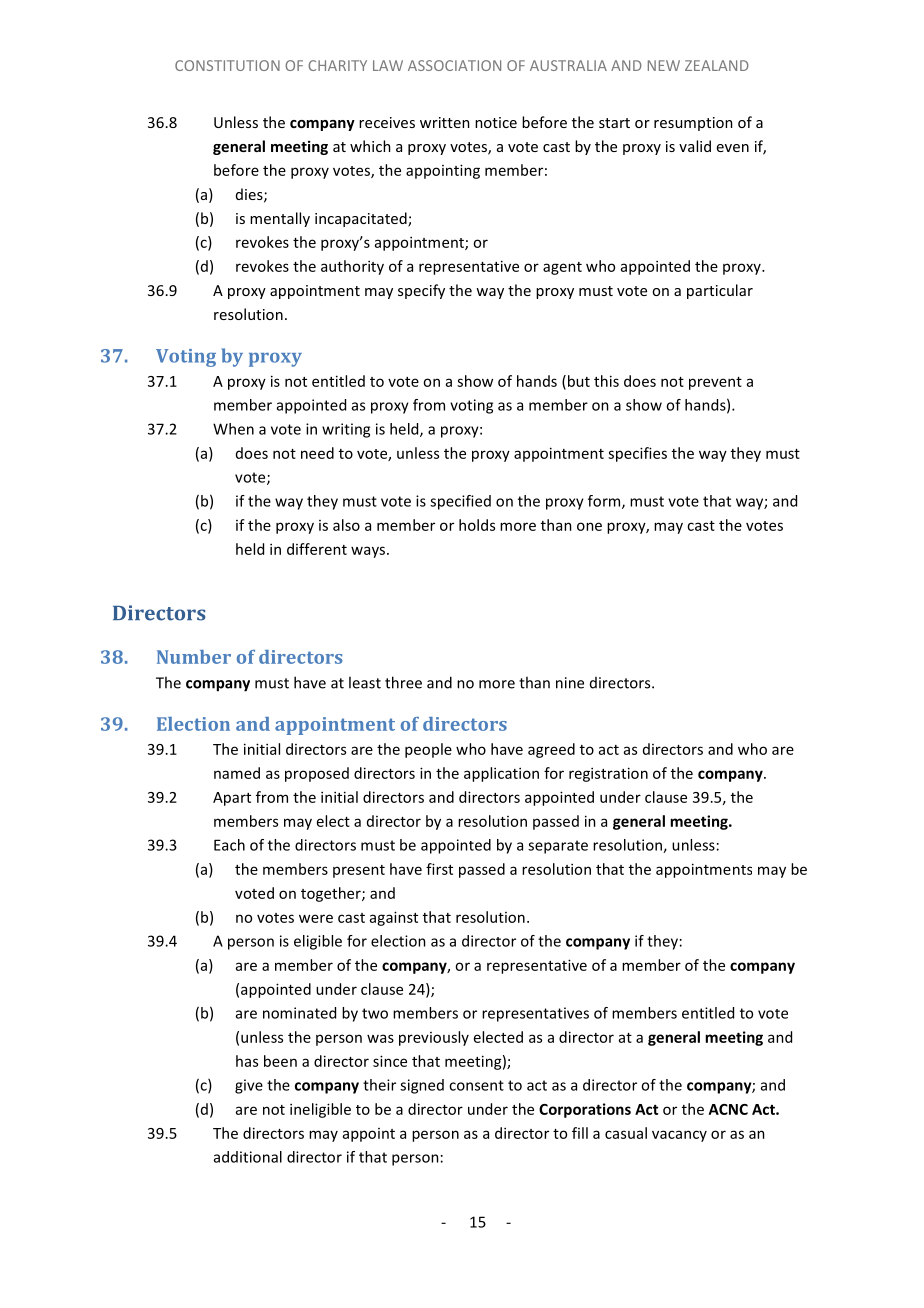  What do you see at coordinates (233, 429) in the screenshot?
I see `When` at bounding box center [233, 429].
